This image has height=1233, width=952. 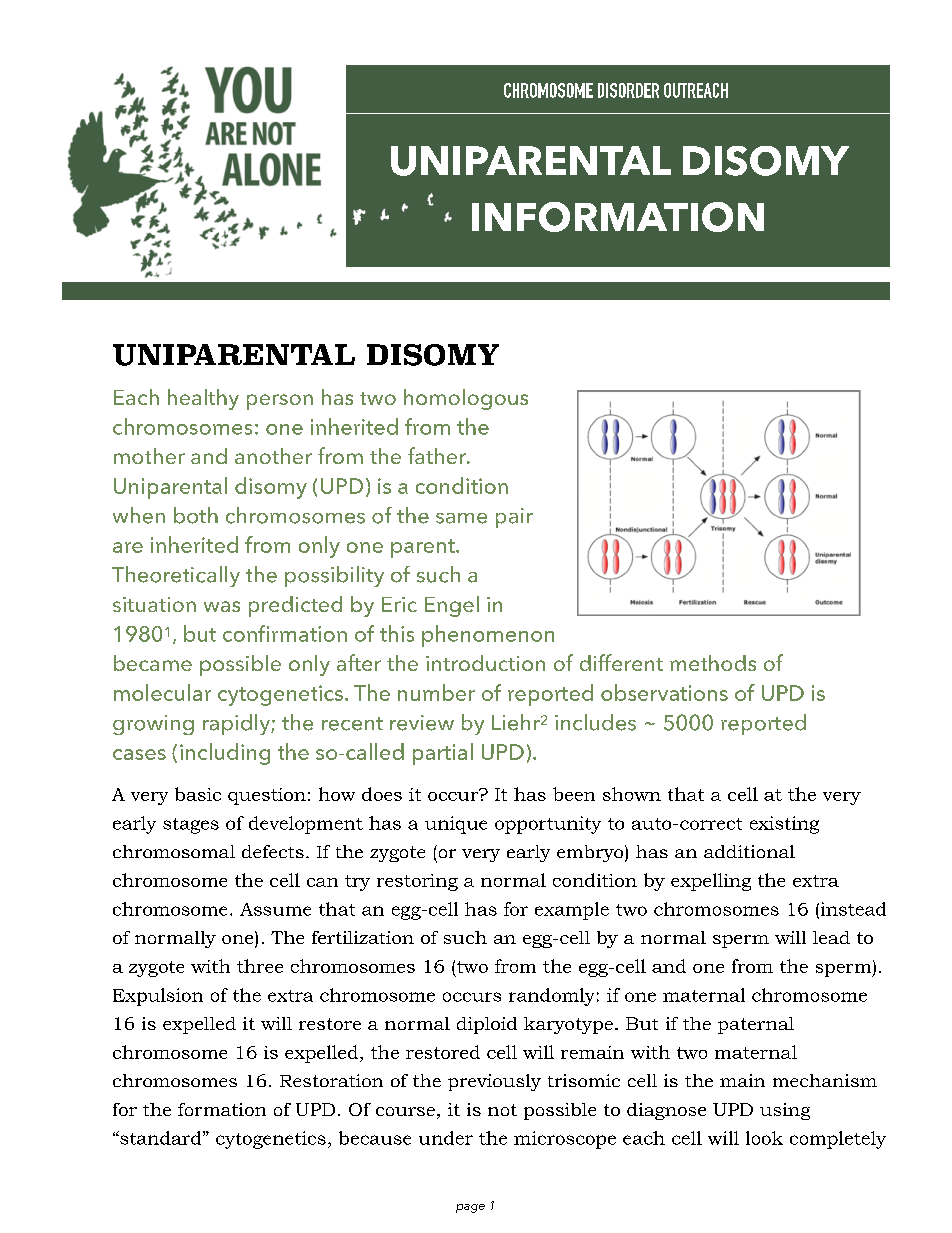 I want to click on person, so click(x=280, y=402).
